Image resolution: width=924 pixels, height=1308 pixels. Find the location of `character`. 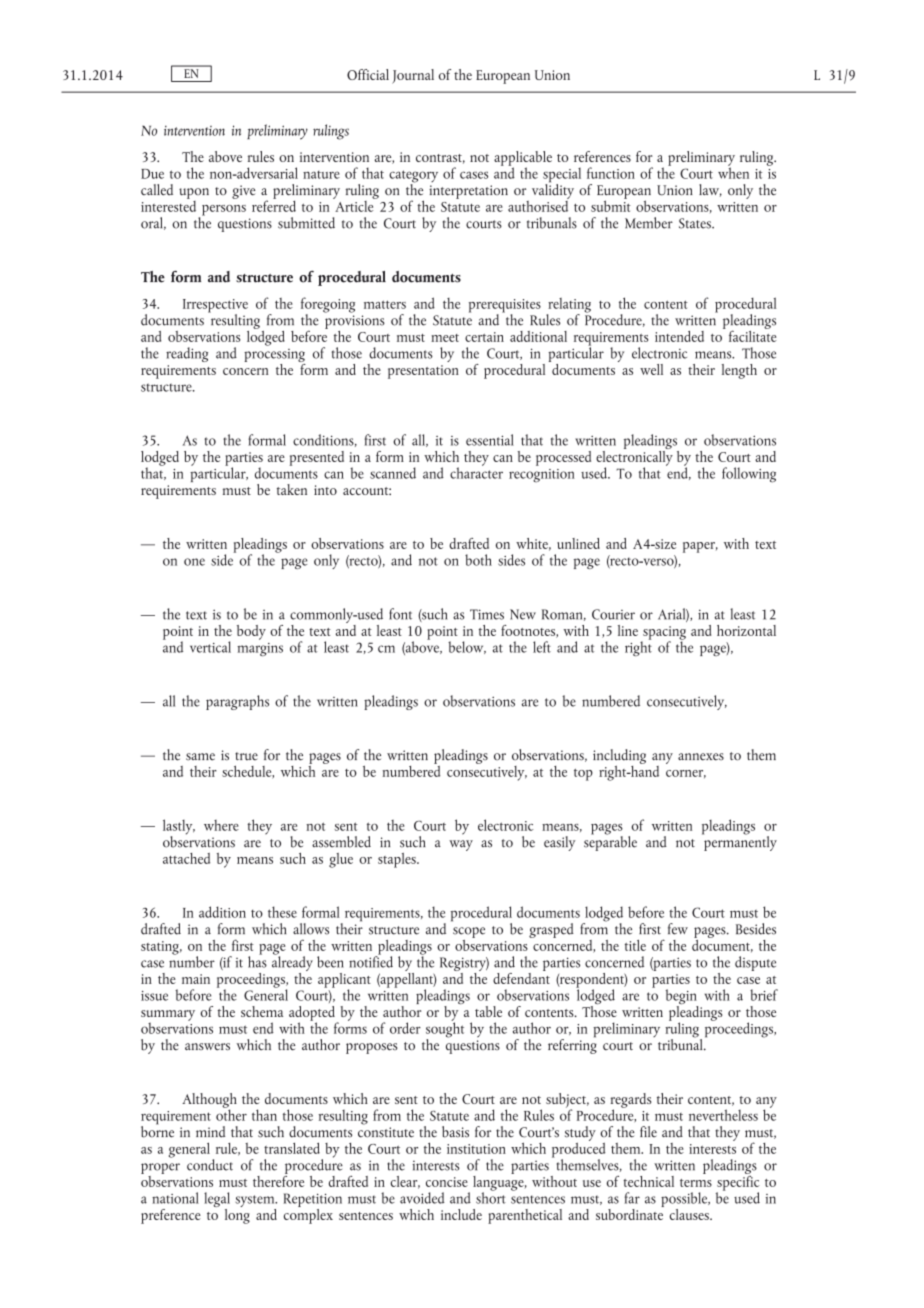

character is located at coordinates (476, 472).
